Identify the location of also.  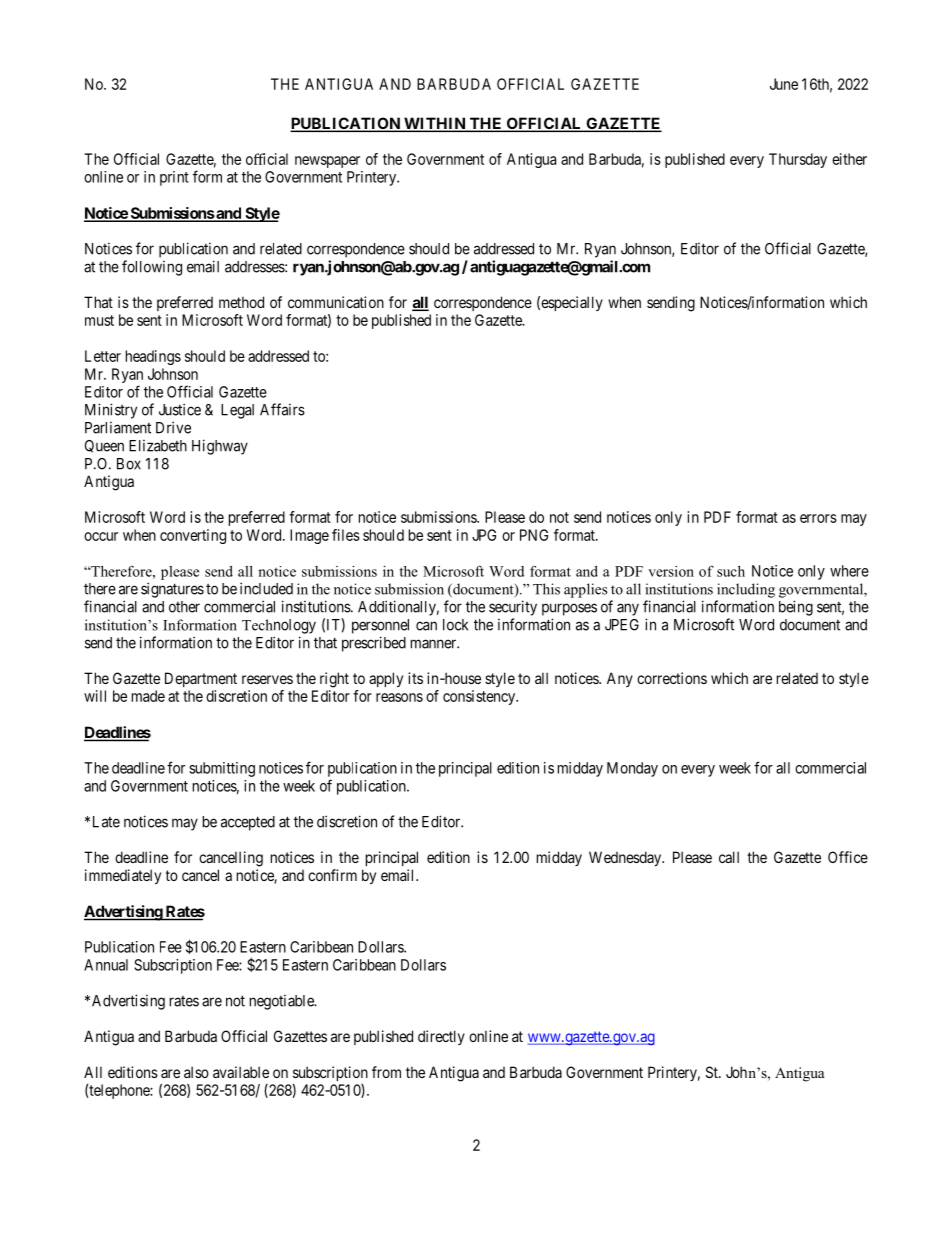
(196, 1072).
